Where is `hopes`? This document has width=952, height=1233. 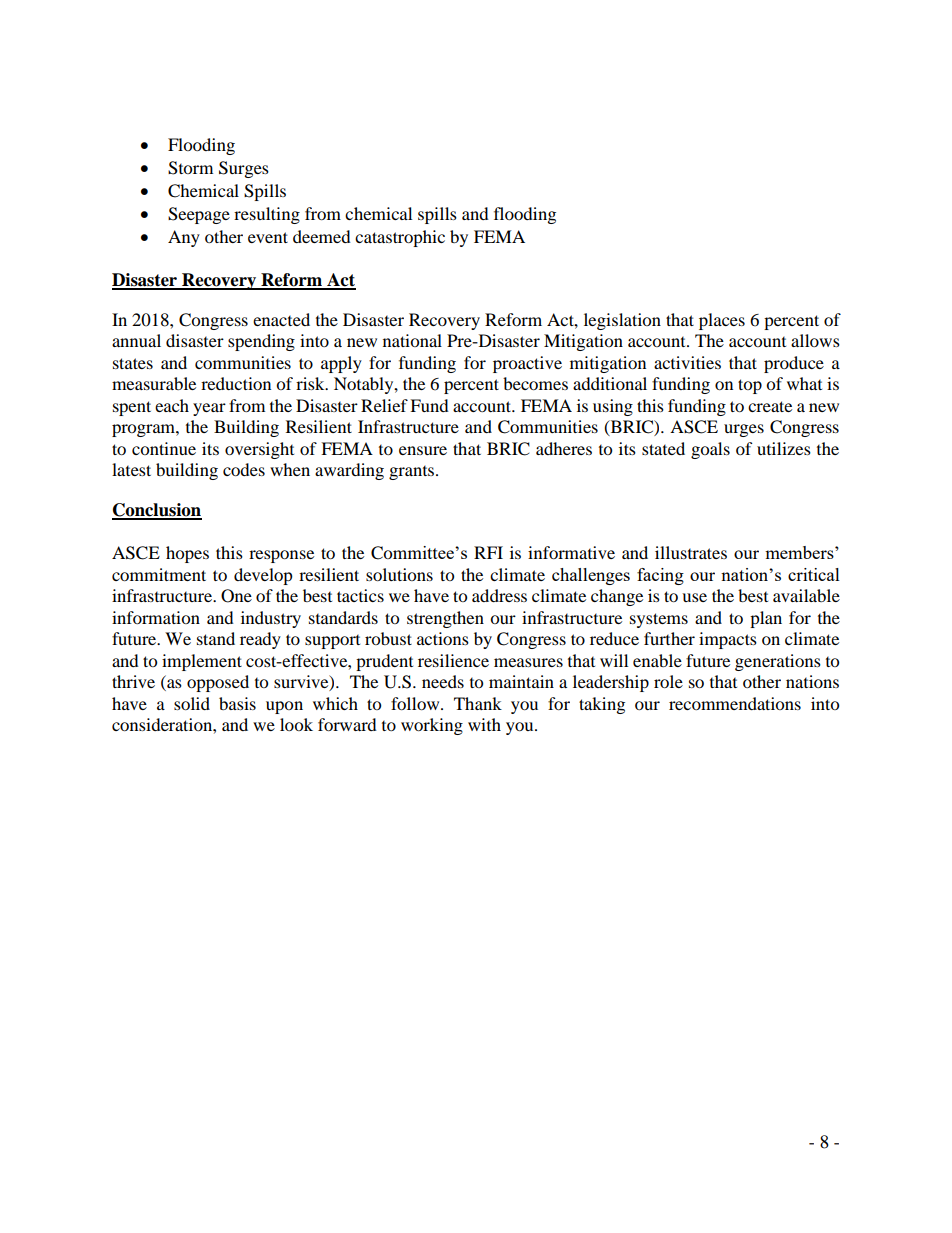
hopes is located at coordinates (187, 554).
